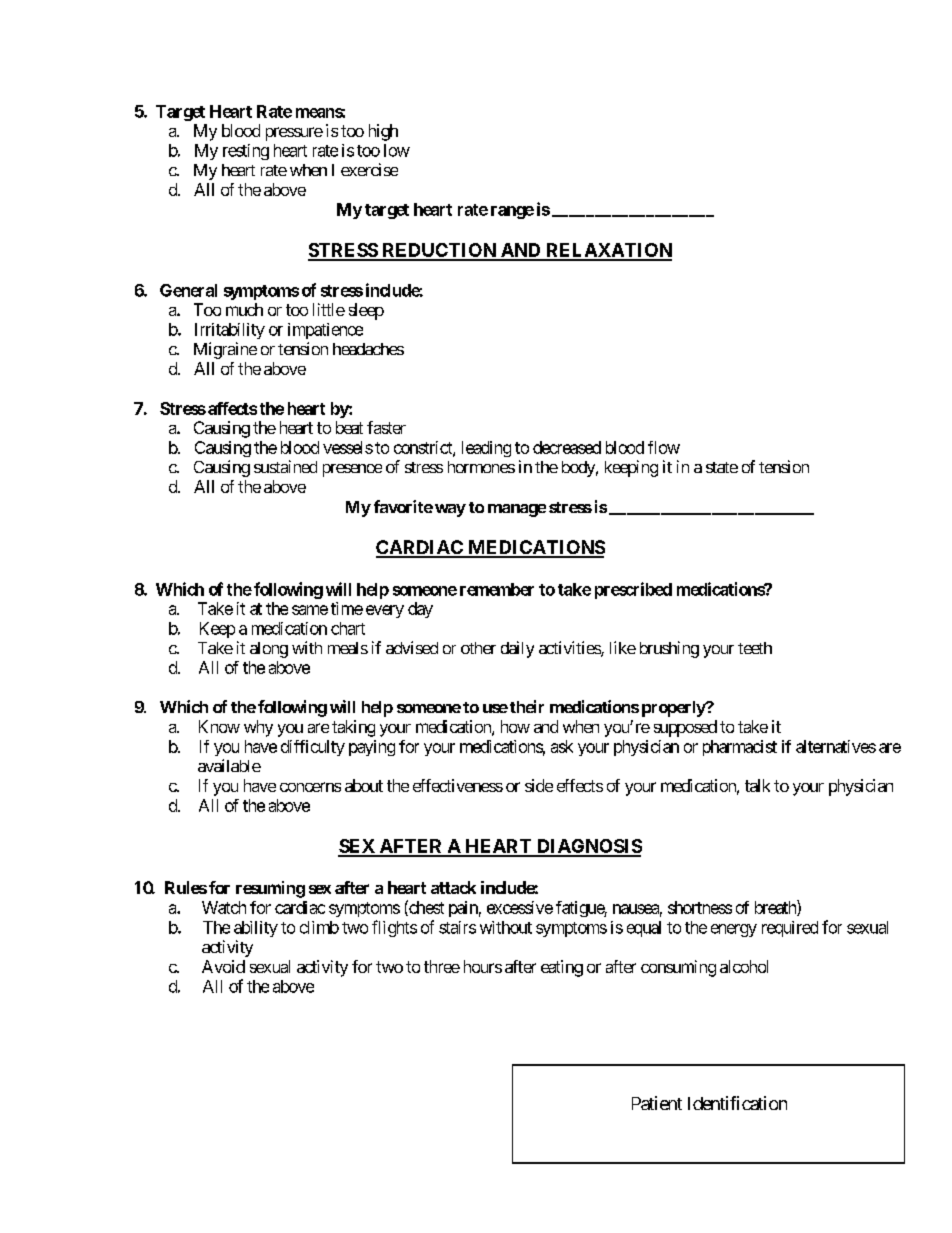  What do you see at coordinates (246, 152) in the screenshot?
I see `resting` at bounding box center [246, 152].
